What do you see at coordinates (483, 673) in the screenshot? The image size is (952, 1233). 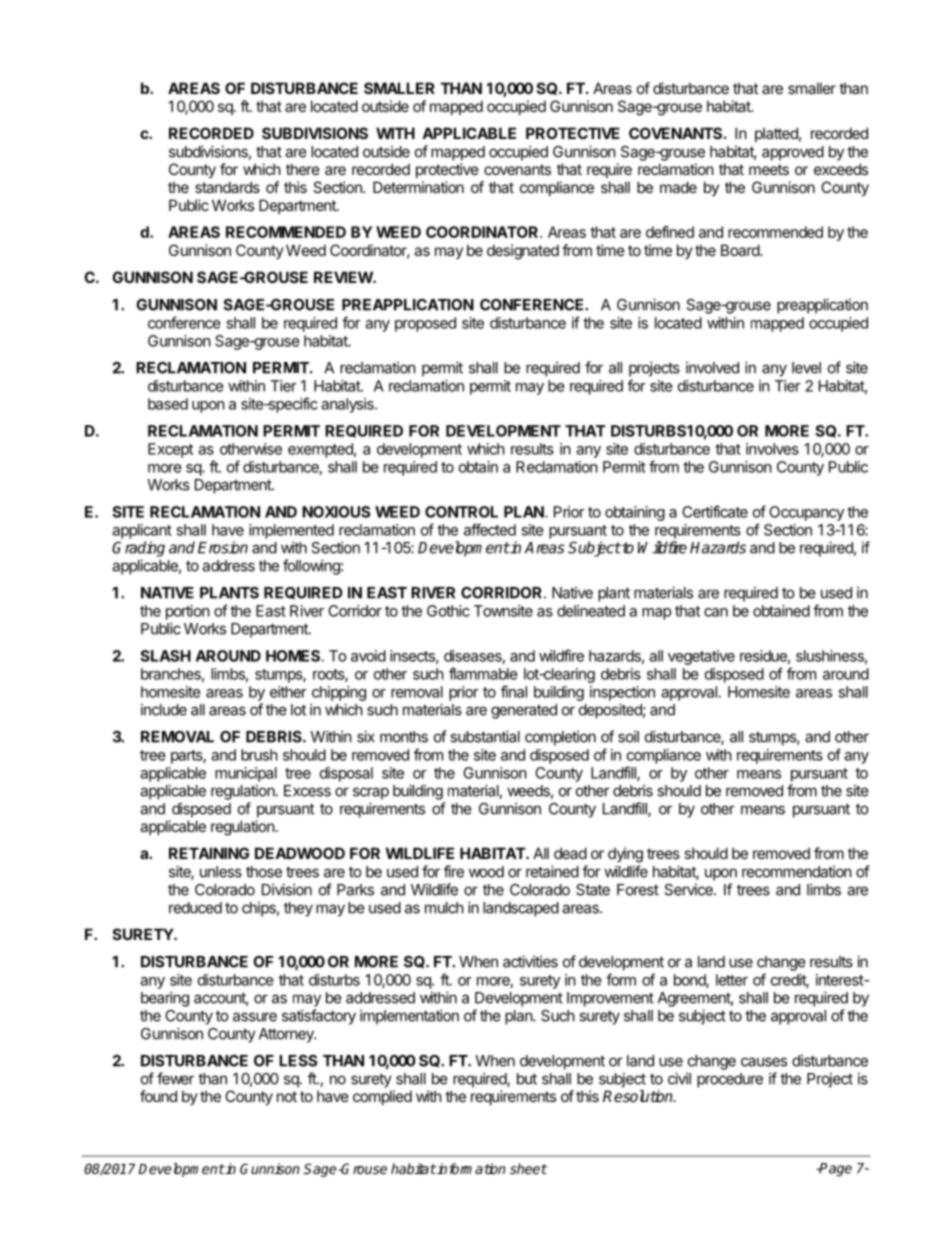 I see `flammable` at bounding box center [483, 673].
